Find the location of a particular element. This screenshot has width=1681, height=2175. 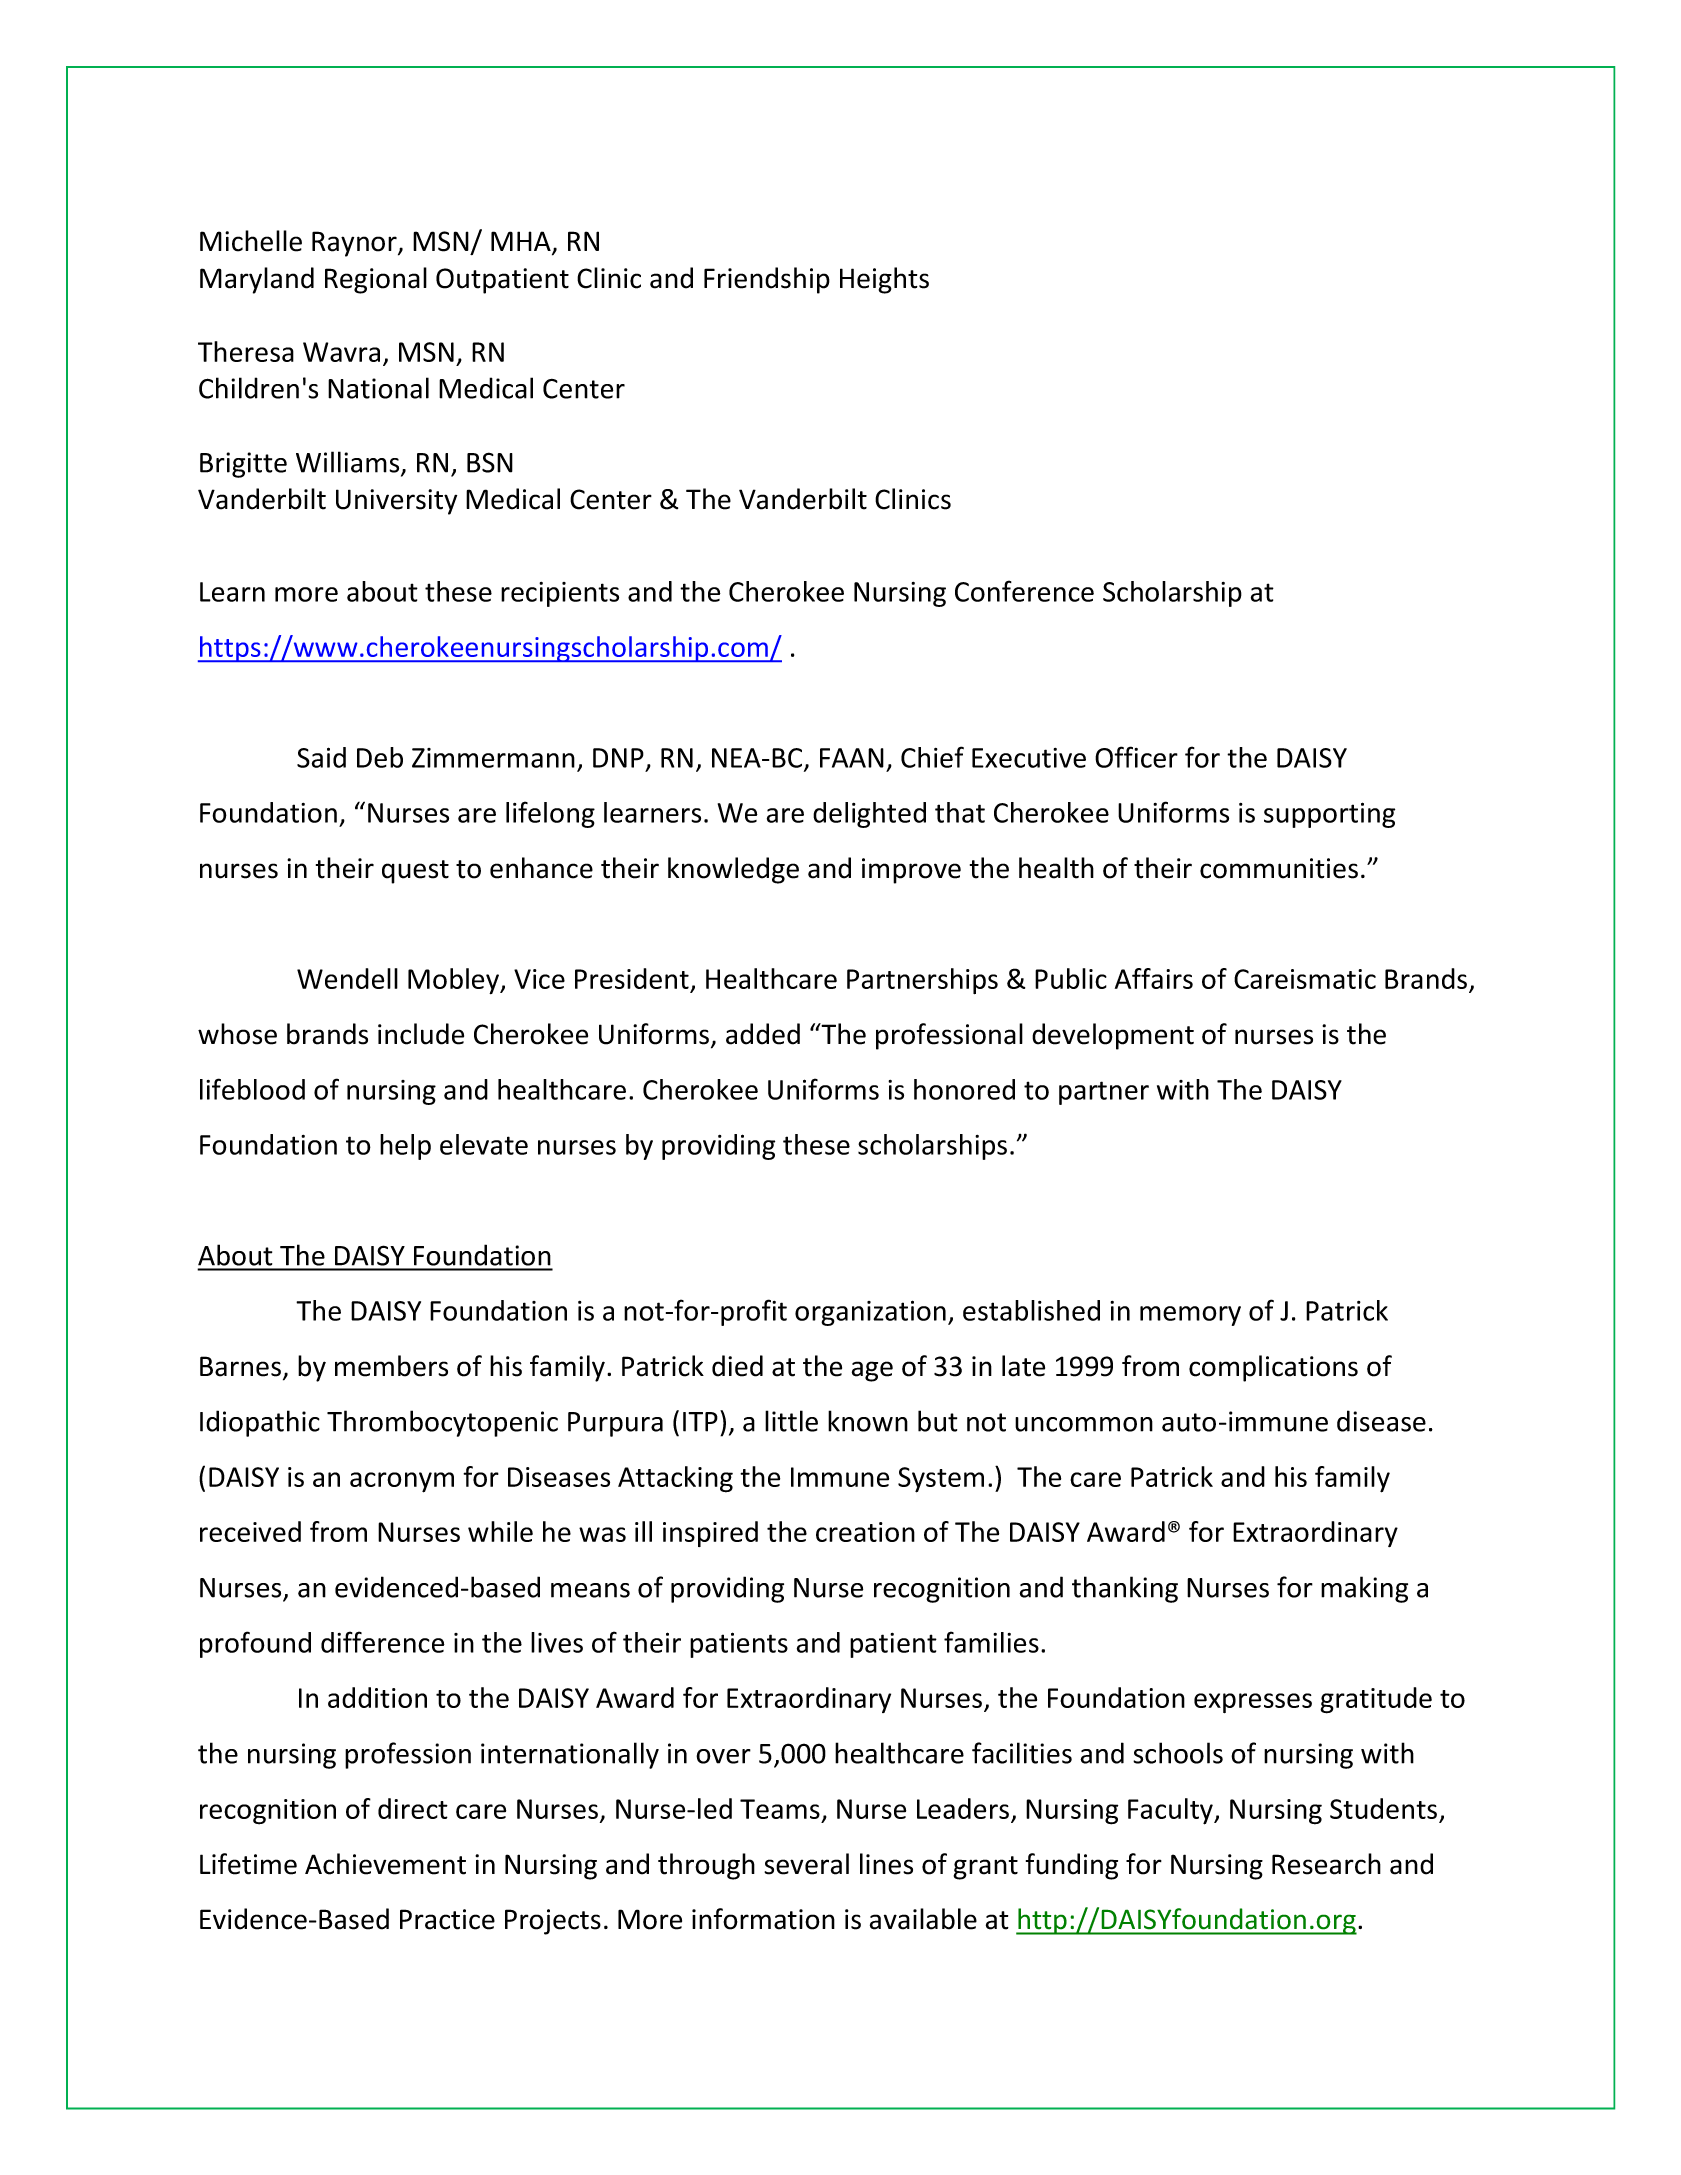

added is located at coordinates (763, 1034).
